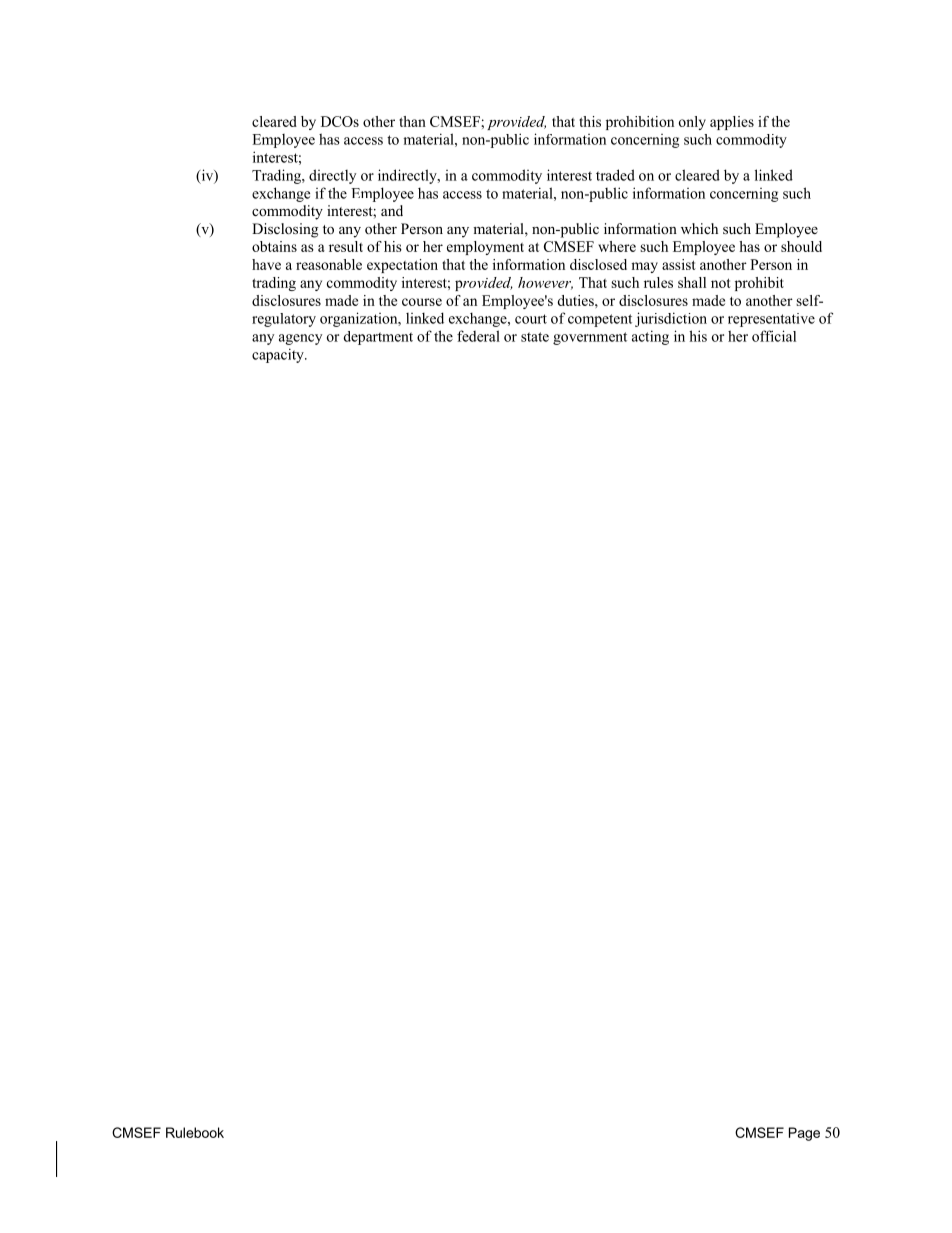  Describe the element at coordinates (285, 230) in the document. I see `Disclosing` at that location.
